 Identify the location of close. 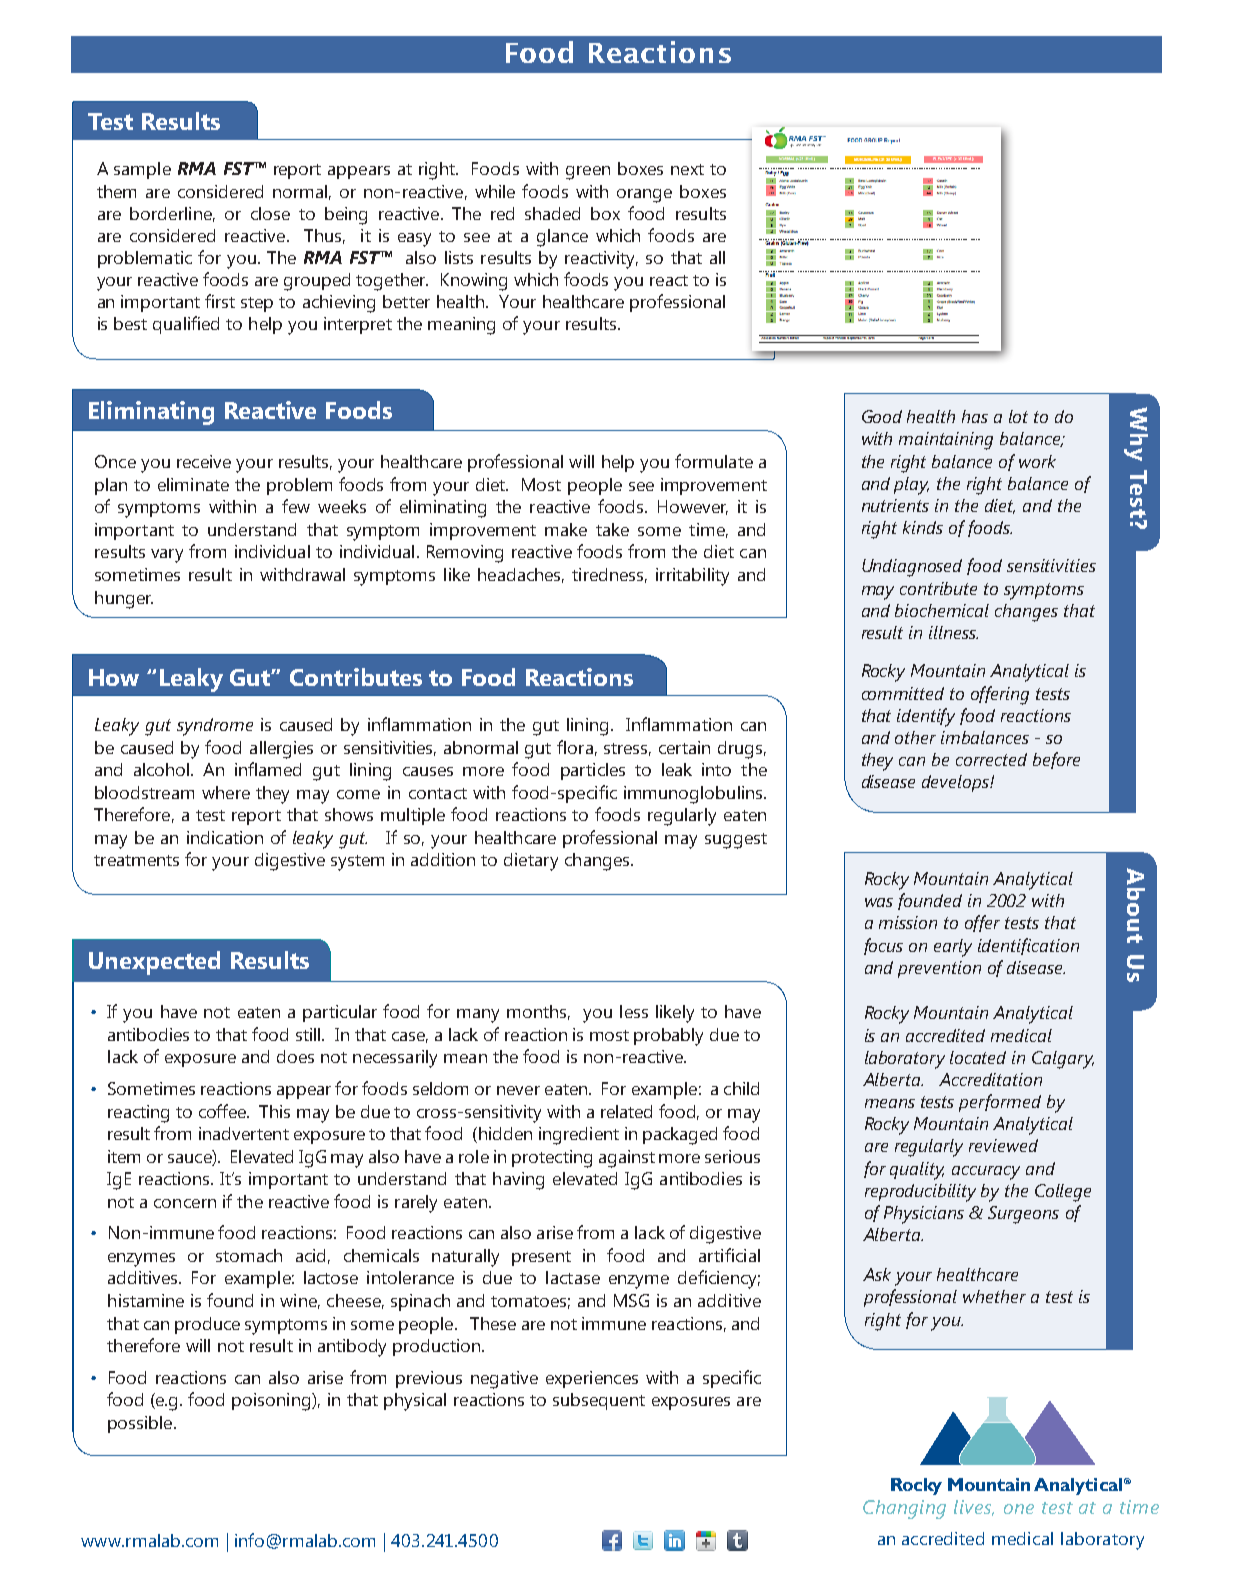
(270, 213).
